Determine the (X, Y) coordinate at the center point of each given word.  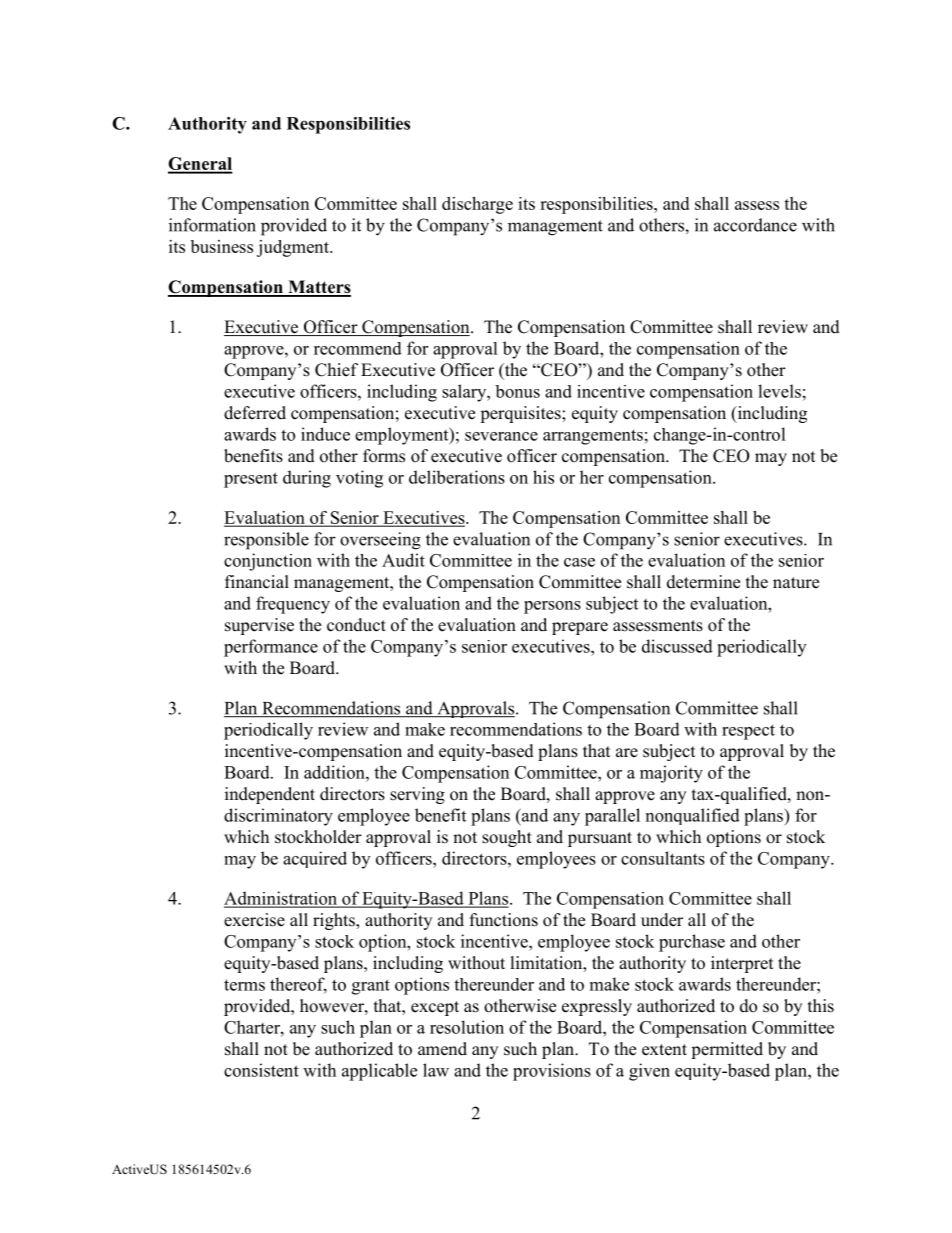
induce (325, 434)
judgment (294, 248)
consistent (261, 1070)
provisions (552, 1072)
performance (271, 648)
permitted (727, 1050)
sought (507, 838)
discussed (677, 646)
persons (552, 607)
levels (779, 391)
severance (501, 436)
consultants (663, 858)
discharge (477, 205)
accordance (755, 225)
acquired (315, 859)
